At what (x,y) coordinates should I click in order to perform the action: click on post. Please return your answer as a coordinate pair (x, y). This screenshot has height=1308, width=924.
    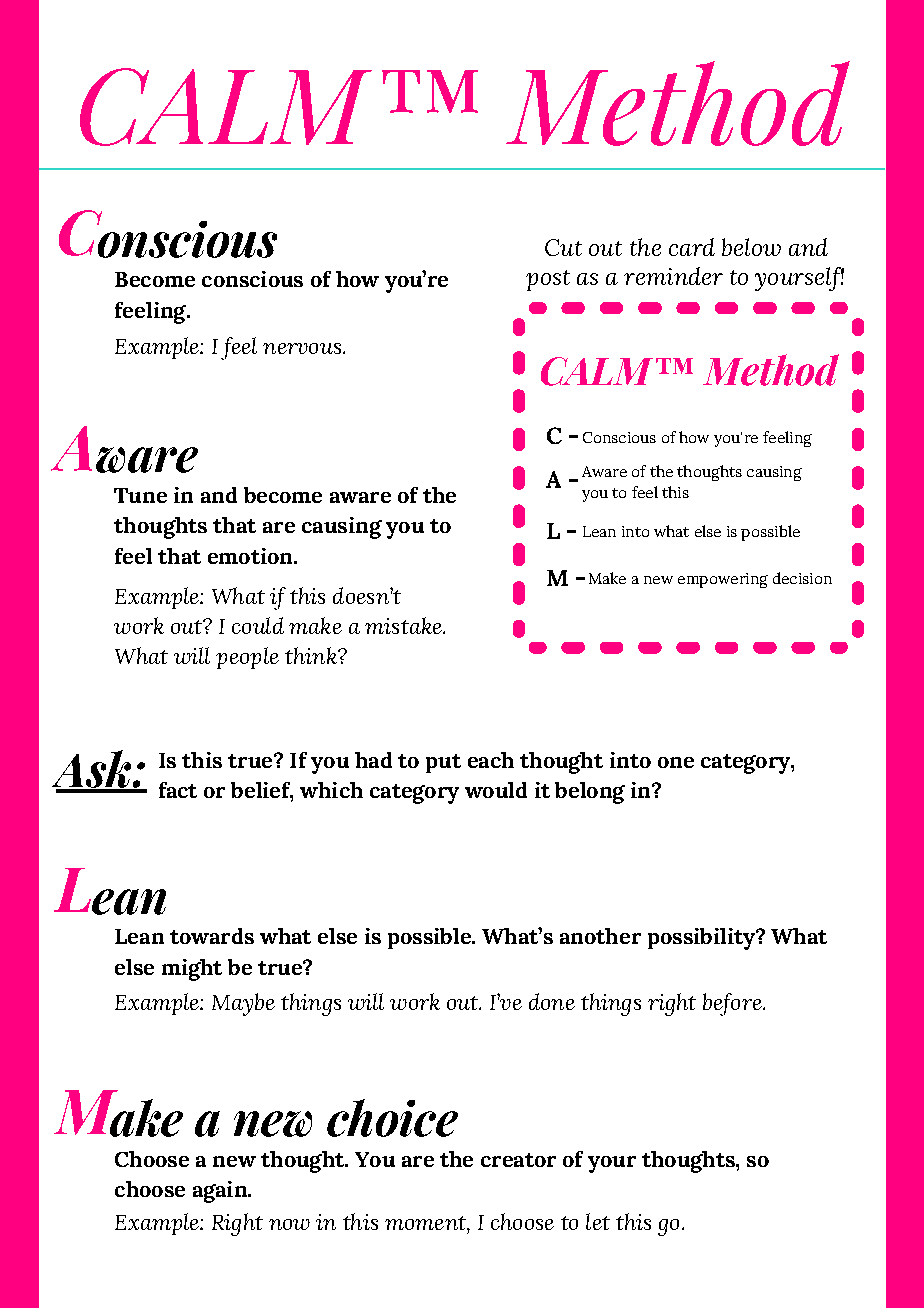
    Looking at the image, I should click on (548, 280).
